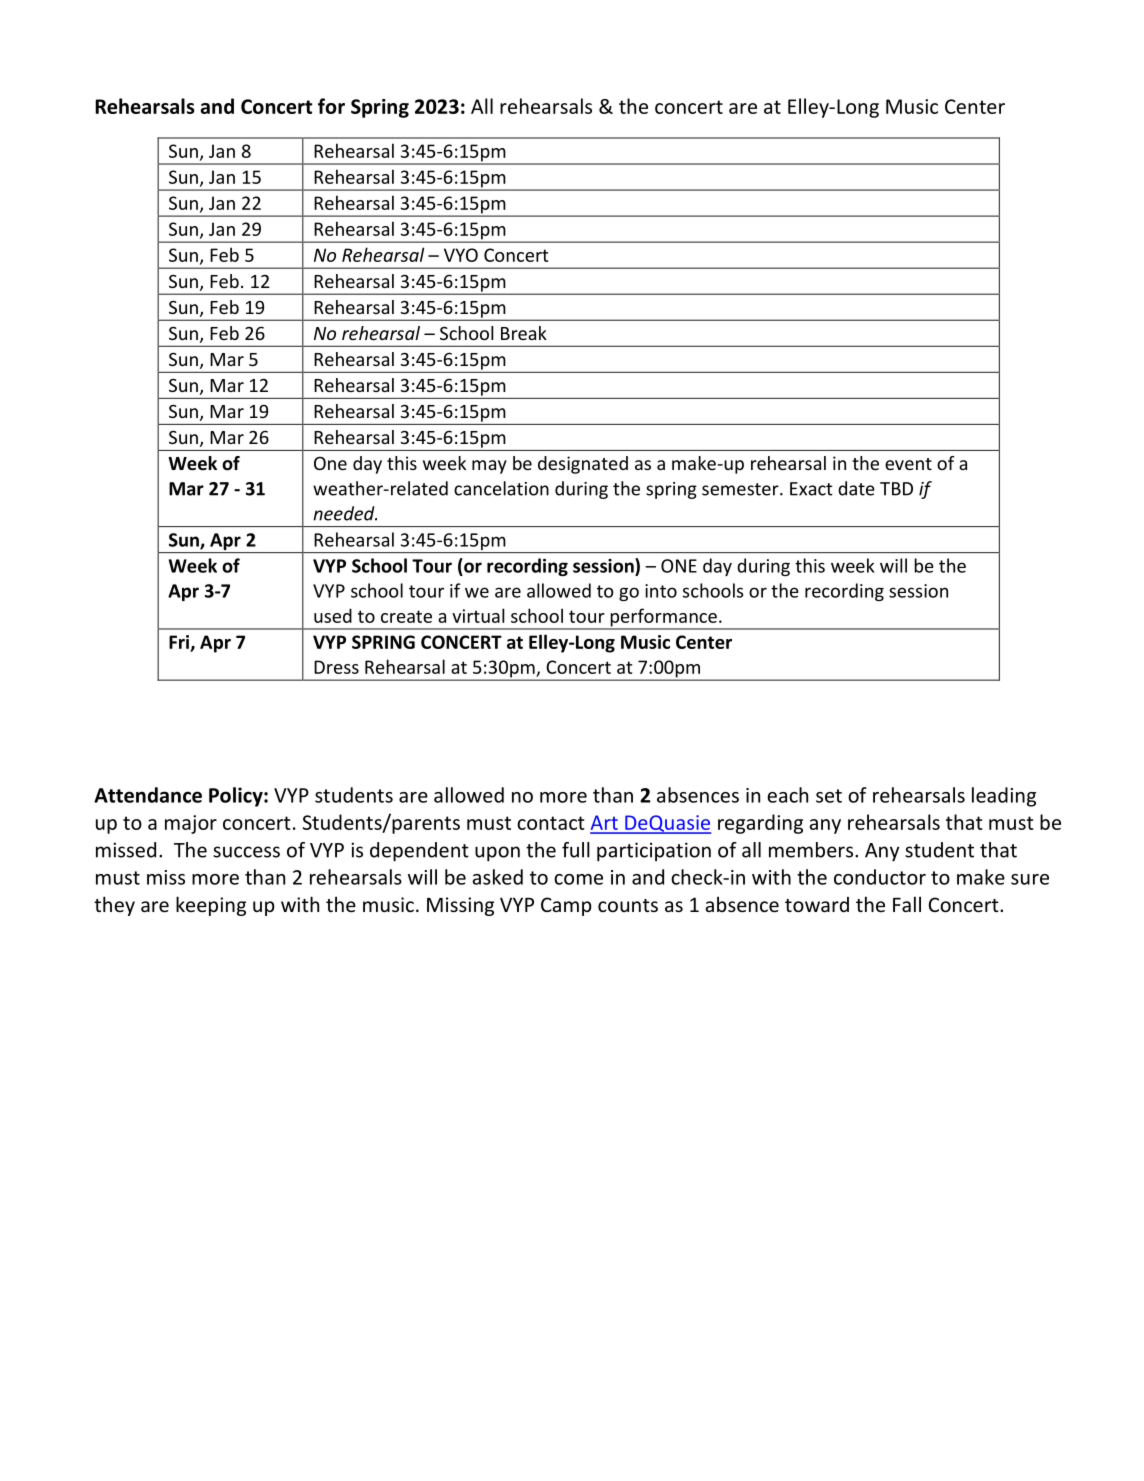 Image resolution: width=1144 pixels, height=1481 pixels. I want to click on used, so click(333, 615).
